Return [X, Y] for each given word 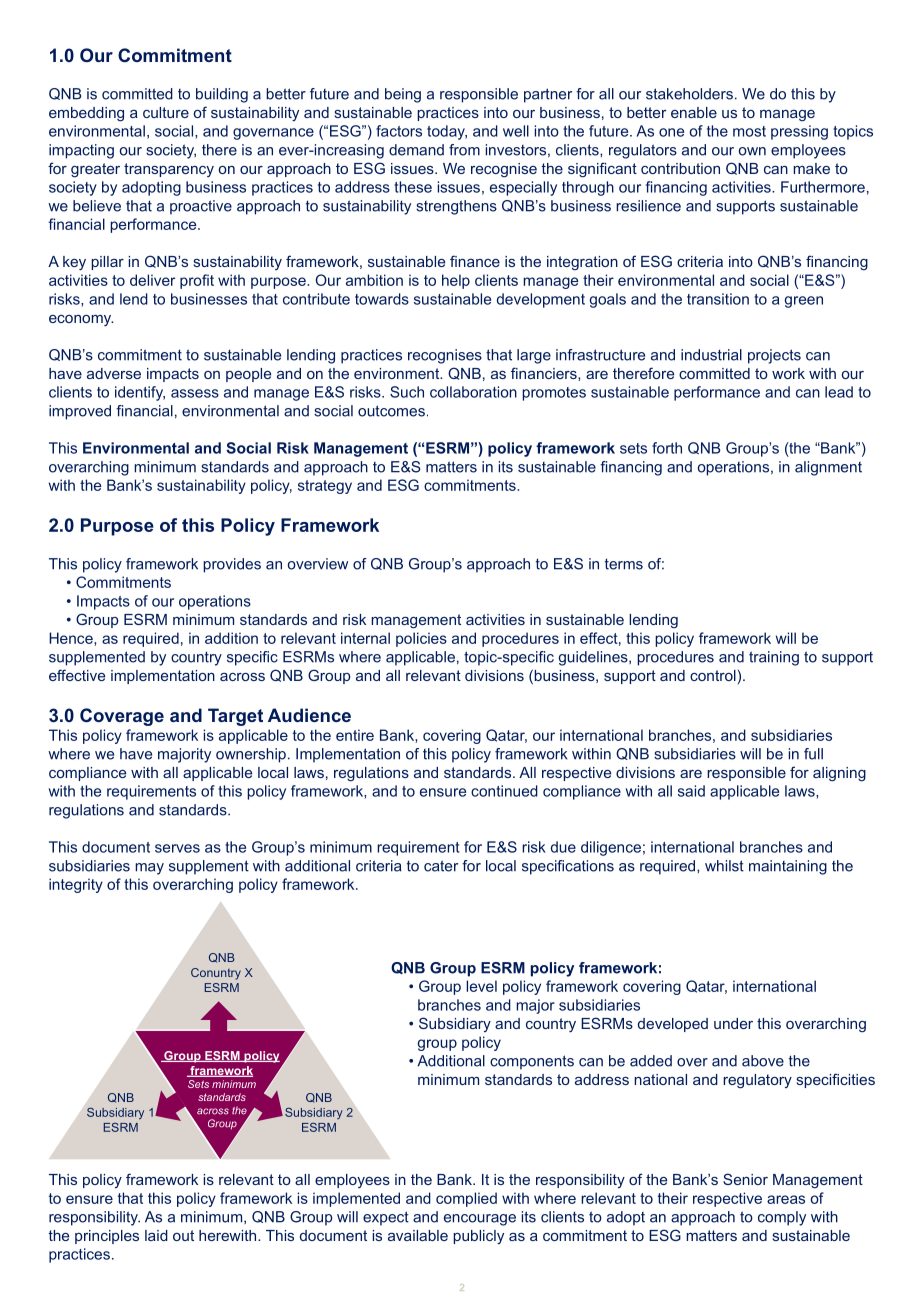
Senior [745, 1179]
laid [156, 1235]
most [749, 131]
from [464, 150]
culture [166, 112]
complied [466, 1199]
